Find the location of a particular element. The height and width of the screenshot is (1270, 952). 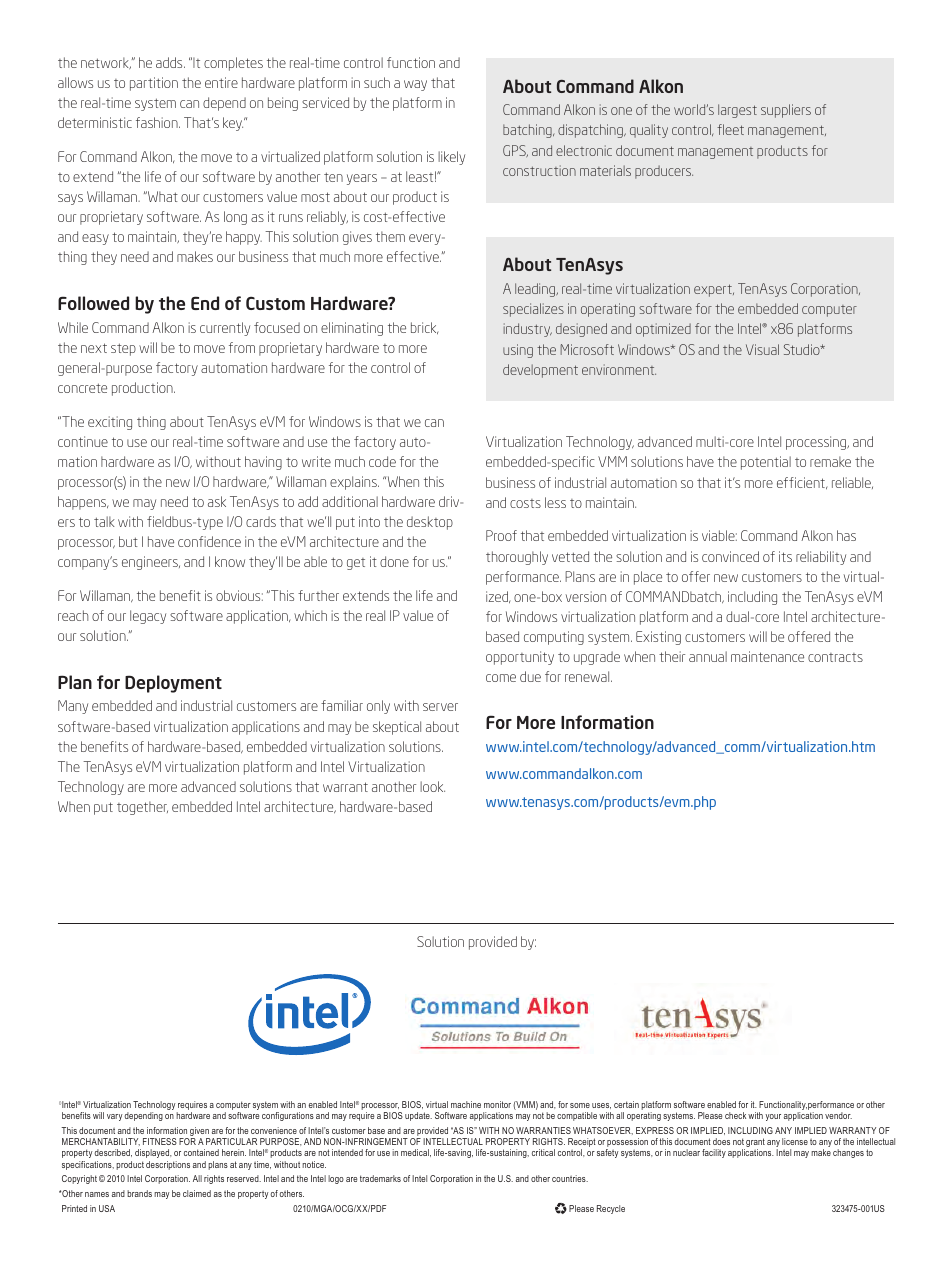

way is located at coordinates (415, 85).
